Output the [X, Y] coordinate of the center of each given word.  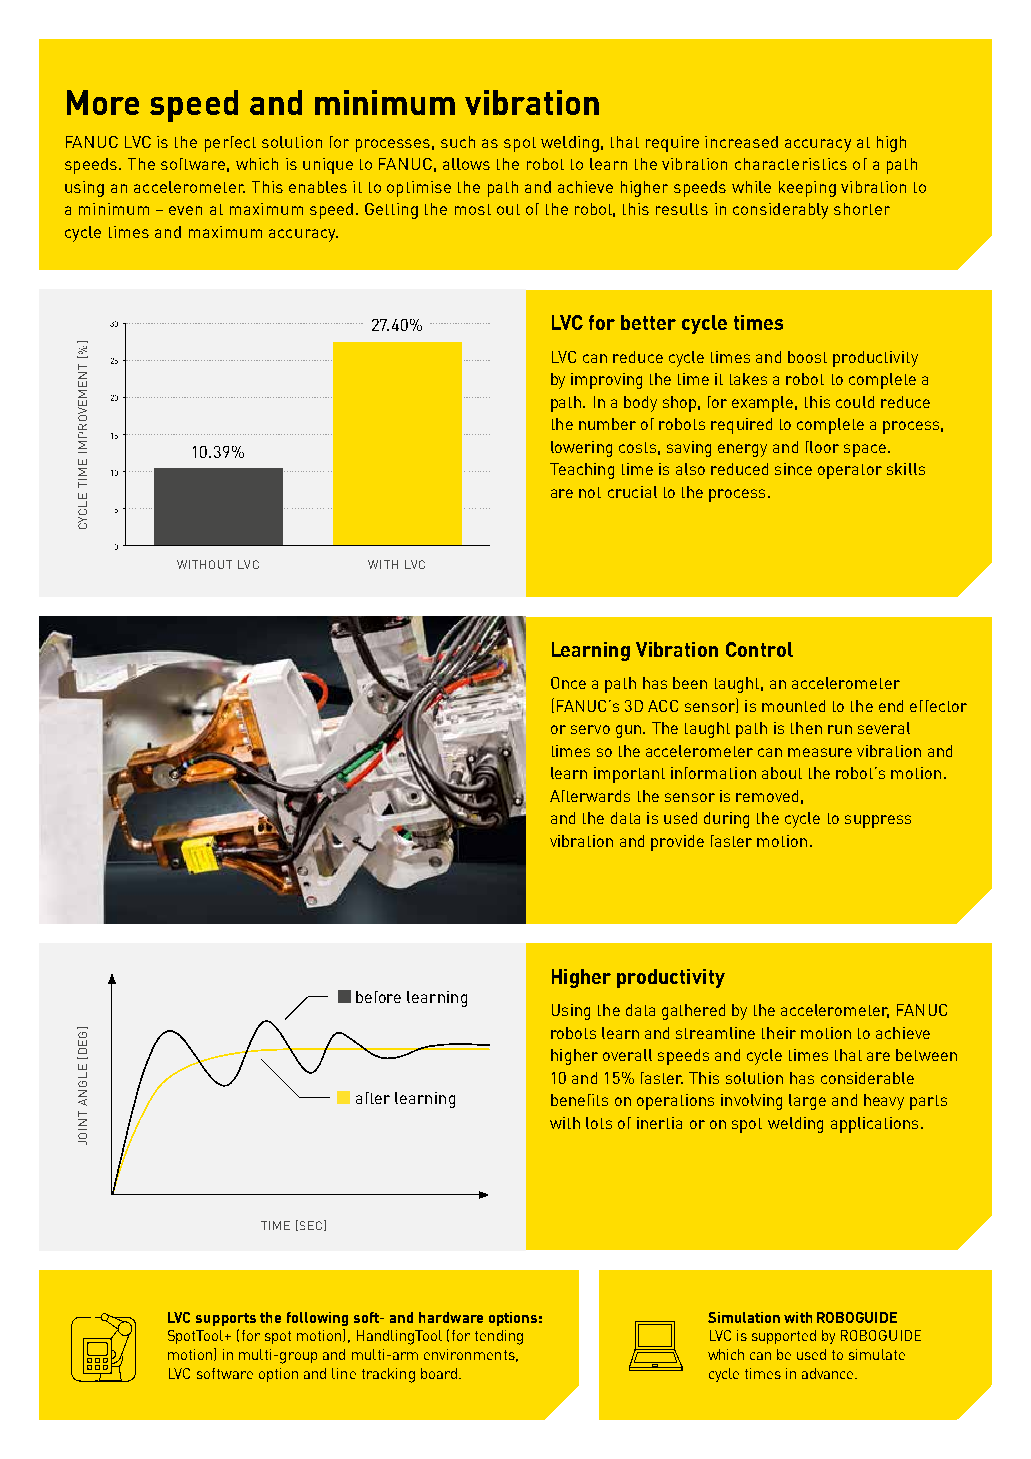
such [458, 142]
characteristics [791, 164]
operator [850, 471]
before [378, 997]
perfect [230, 144]
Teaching [582, 471]
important [629, 775]
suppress [878, 821]
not [590, 492]
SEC [309, 1225]
